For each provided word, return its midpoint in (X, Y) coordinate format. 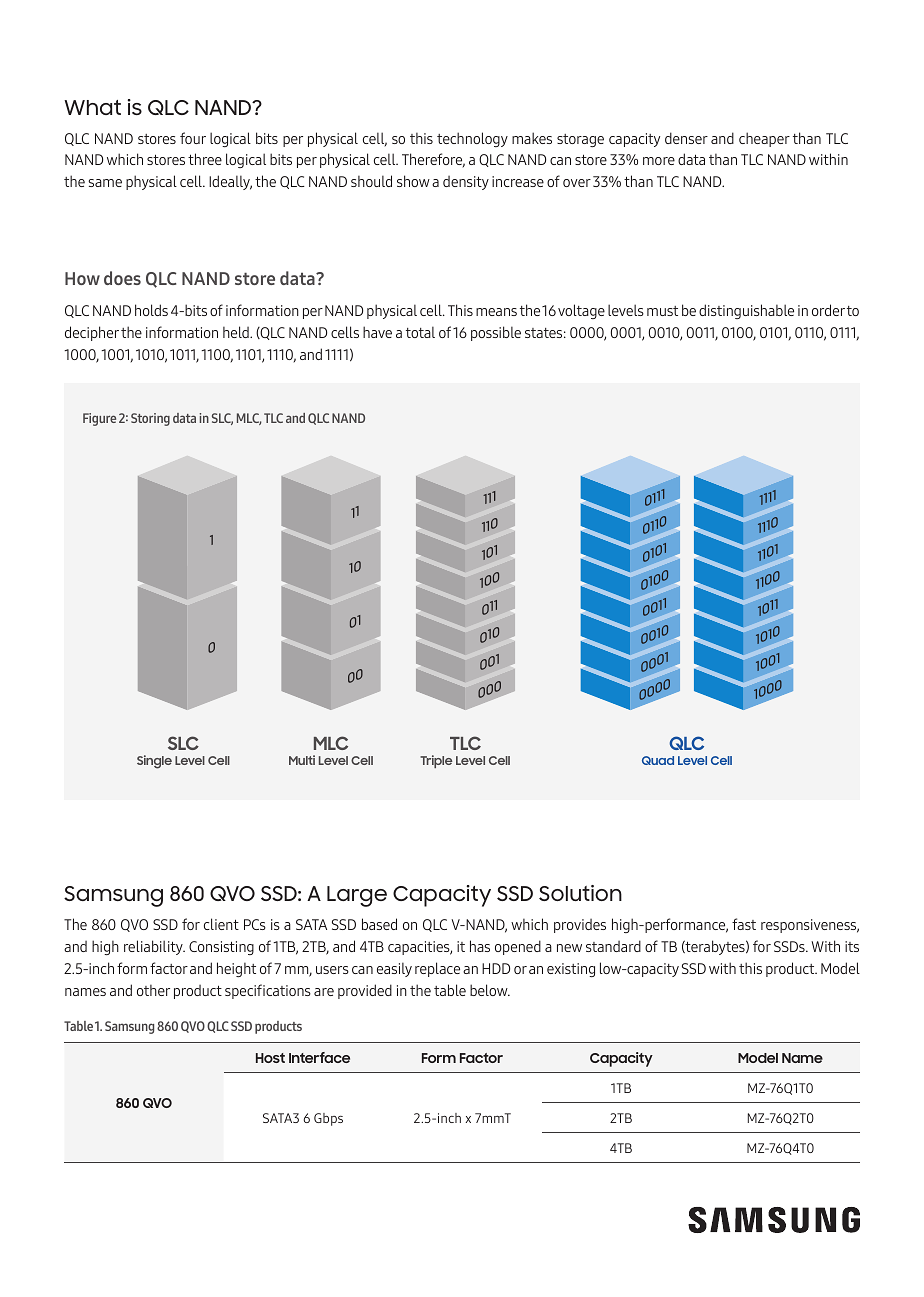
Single (154, 762)
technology (472, 139)
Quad (658, 760)
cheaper (764, 139)
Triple (436, 761)
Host (270, 1058)
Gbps (328, 1119)
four (193, 138)
